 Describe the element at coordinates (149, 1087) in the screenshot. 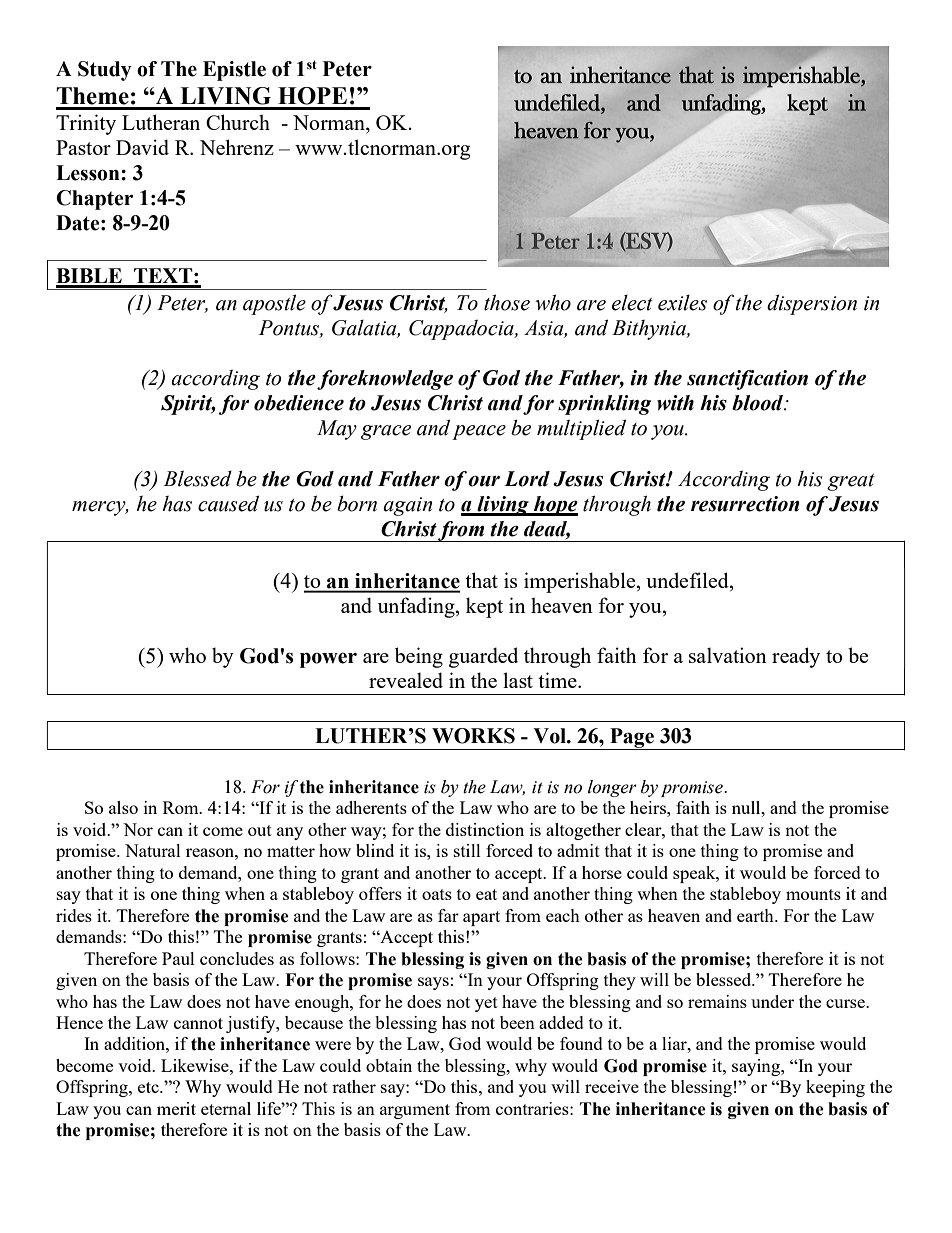

I see `etc` at that location.
